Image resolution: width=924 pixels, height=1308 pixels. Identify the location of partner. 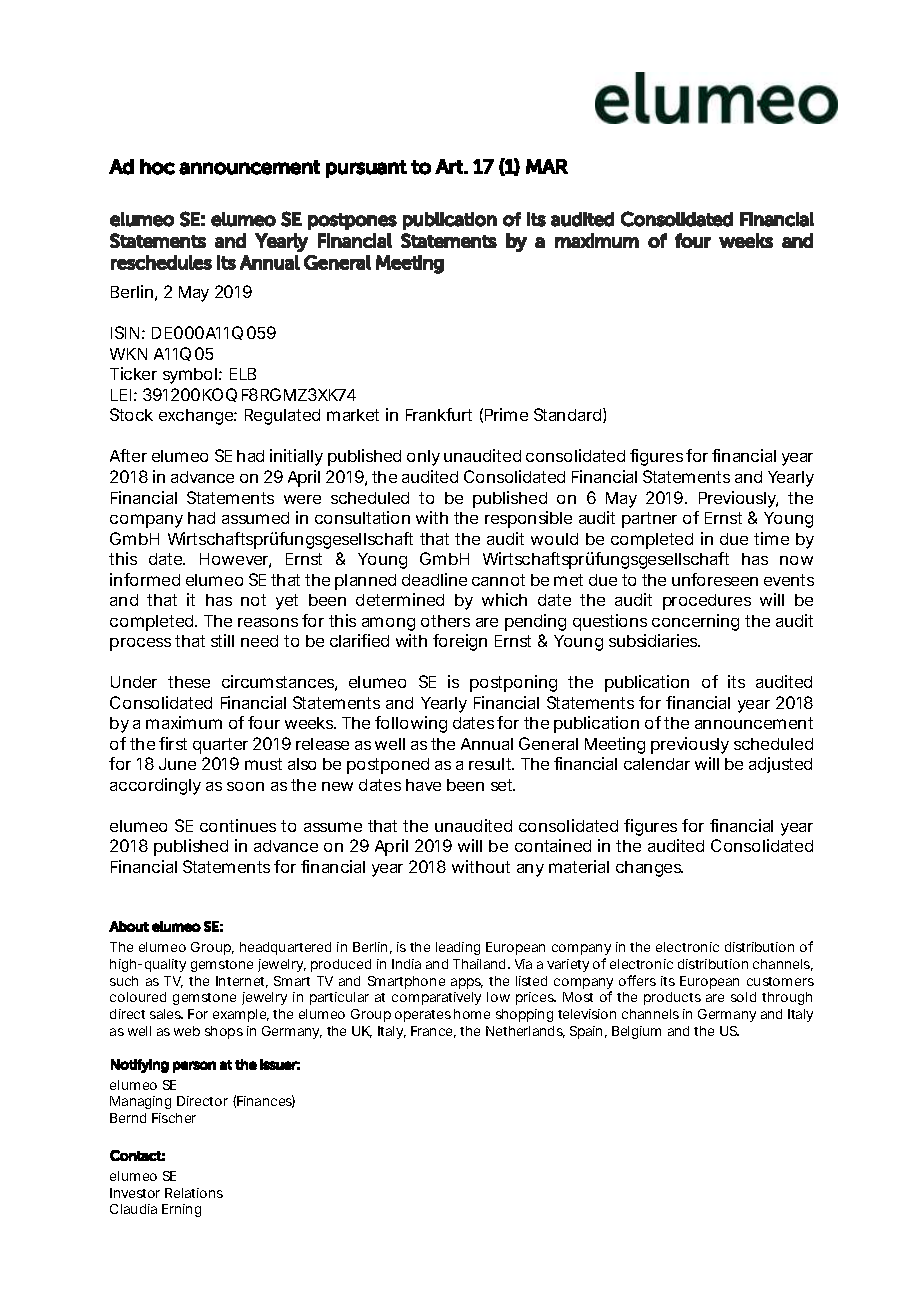
(649, 520).
